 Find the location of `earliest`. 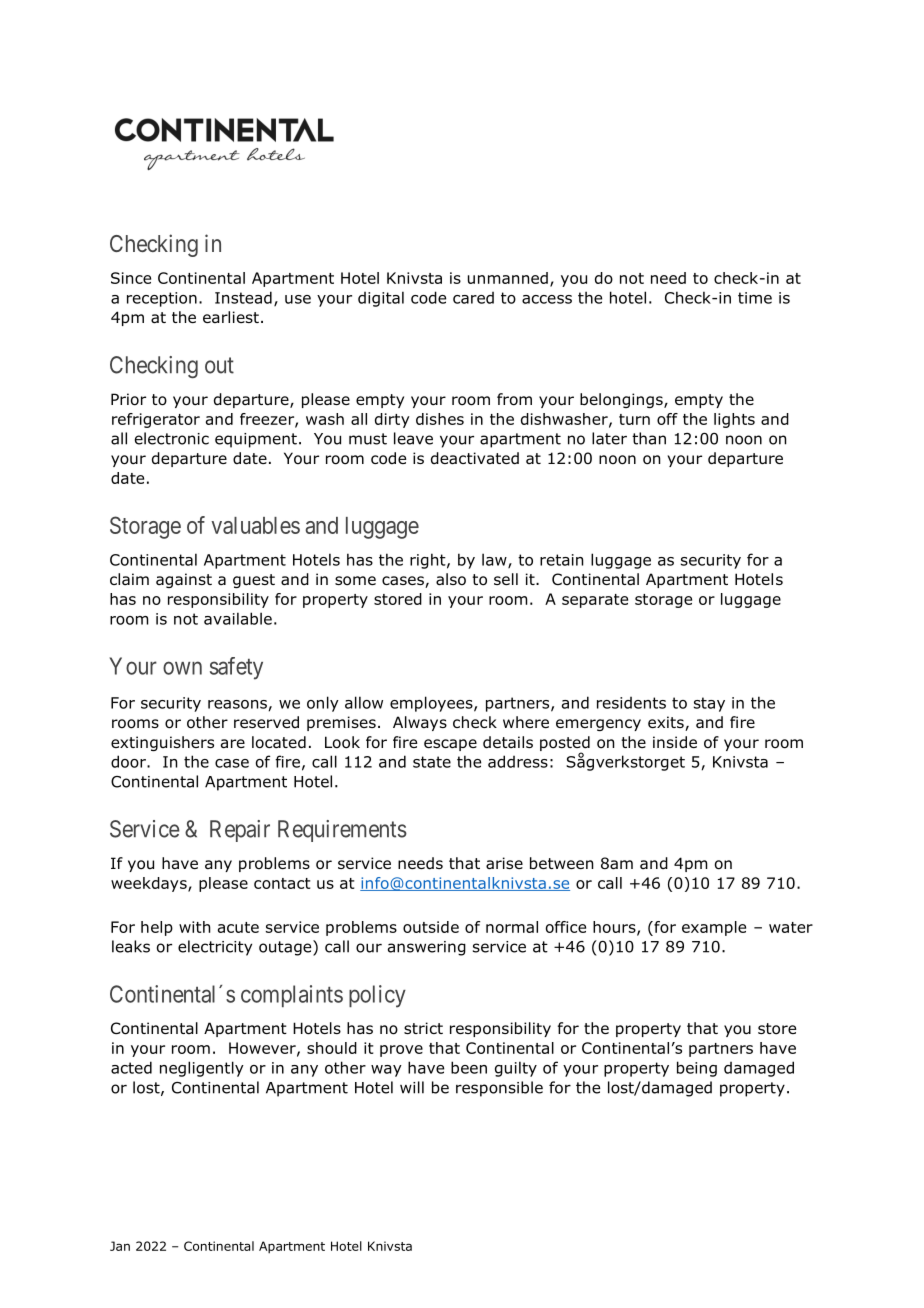

earliest is located at coordinates (231, 317).
